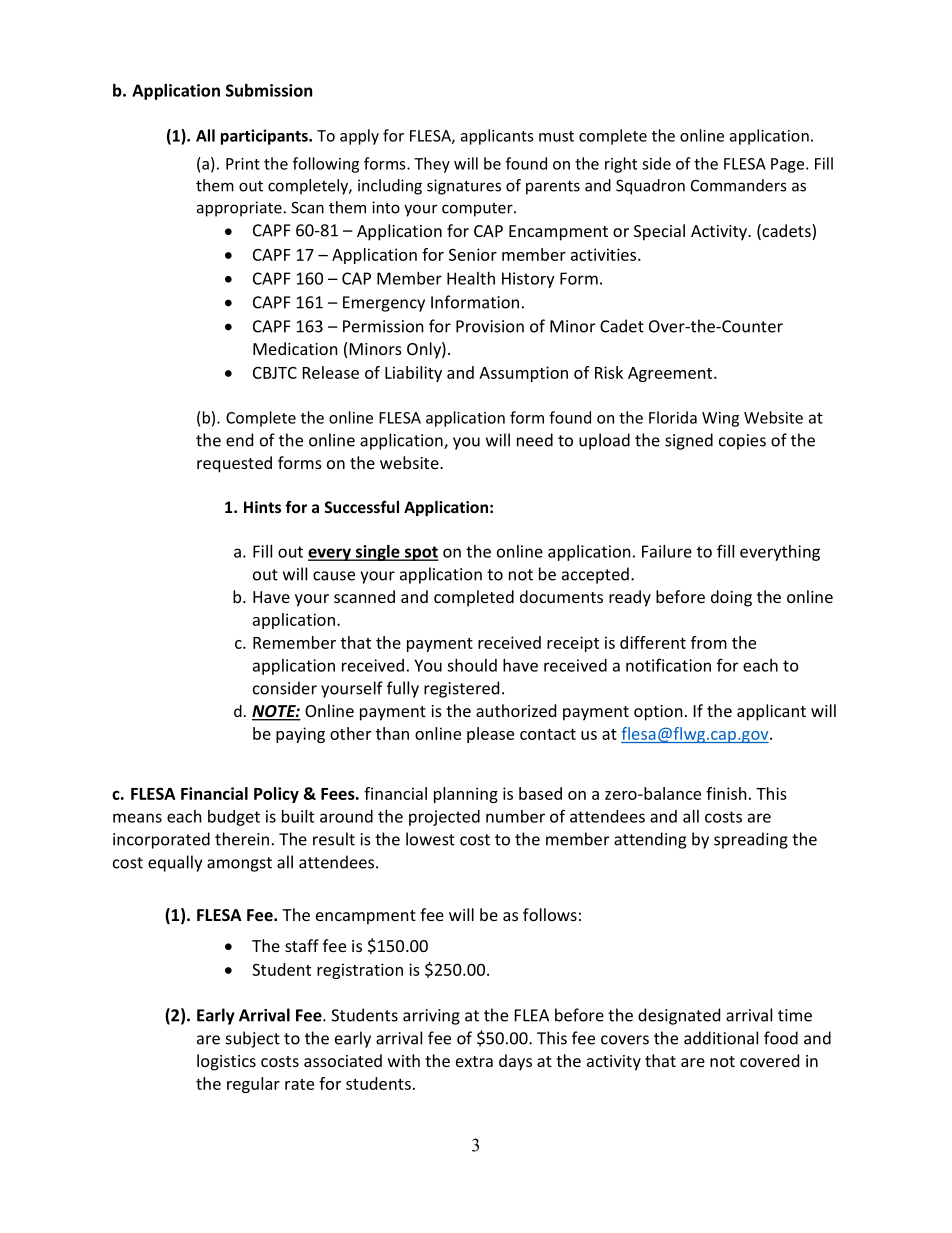 The height and width of the page is (1233, 952). Describe the element at coordinates (742, 442) in the page. I see `copies` at that location.
